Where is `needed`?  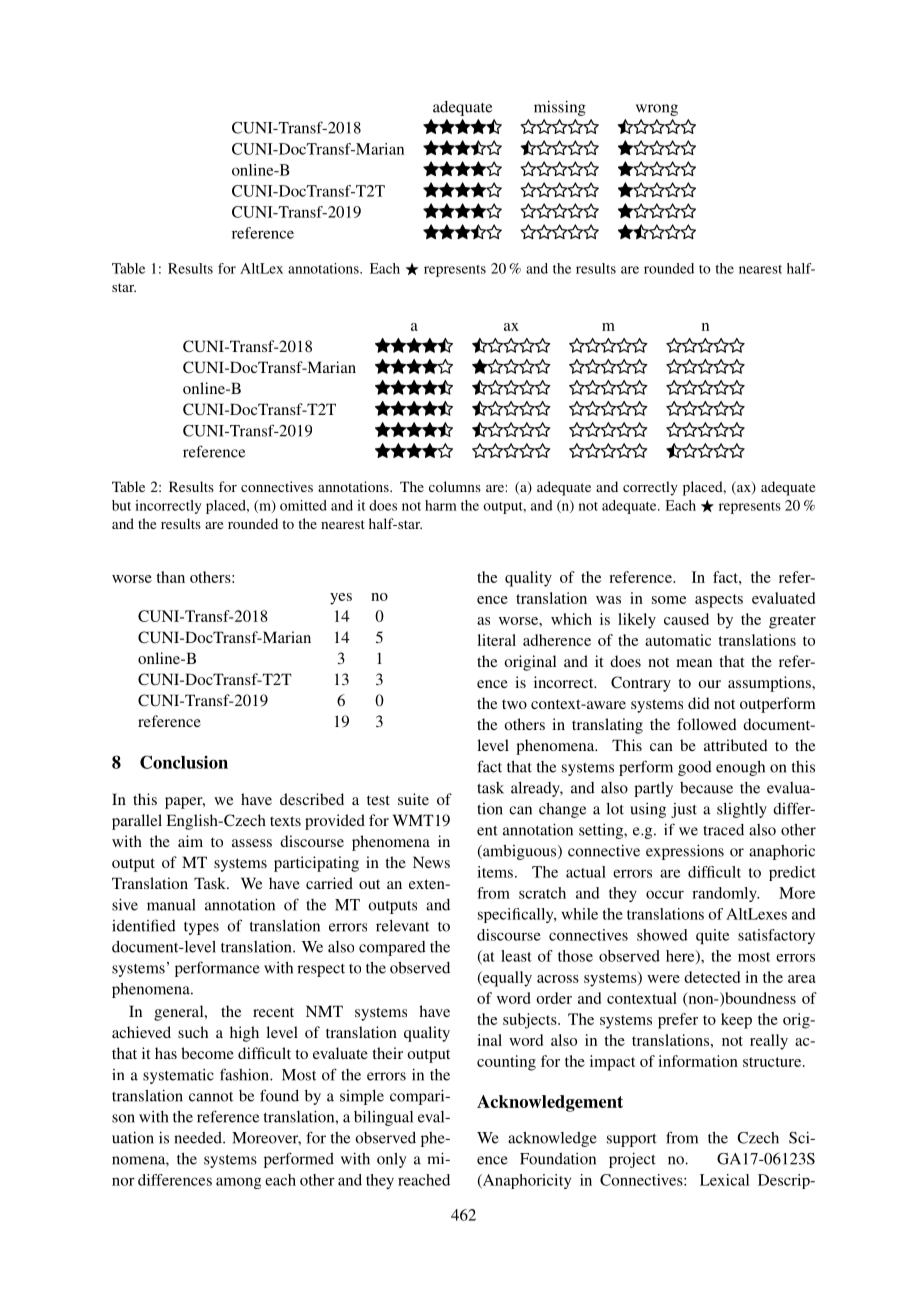
needed is located at coordinates (199, 1138).
